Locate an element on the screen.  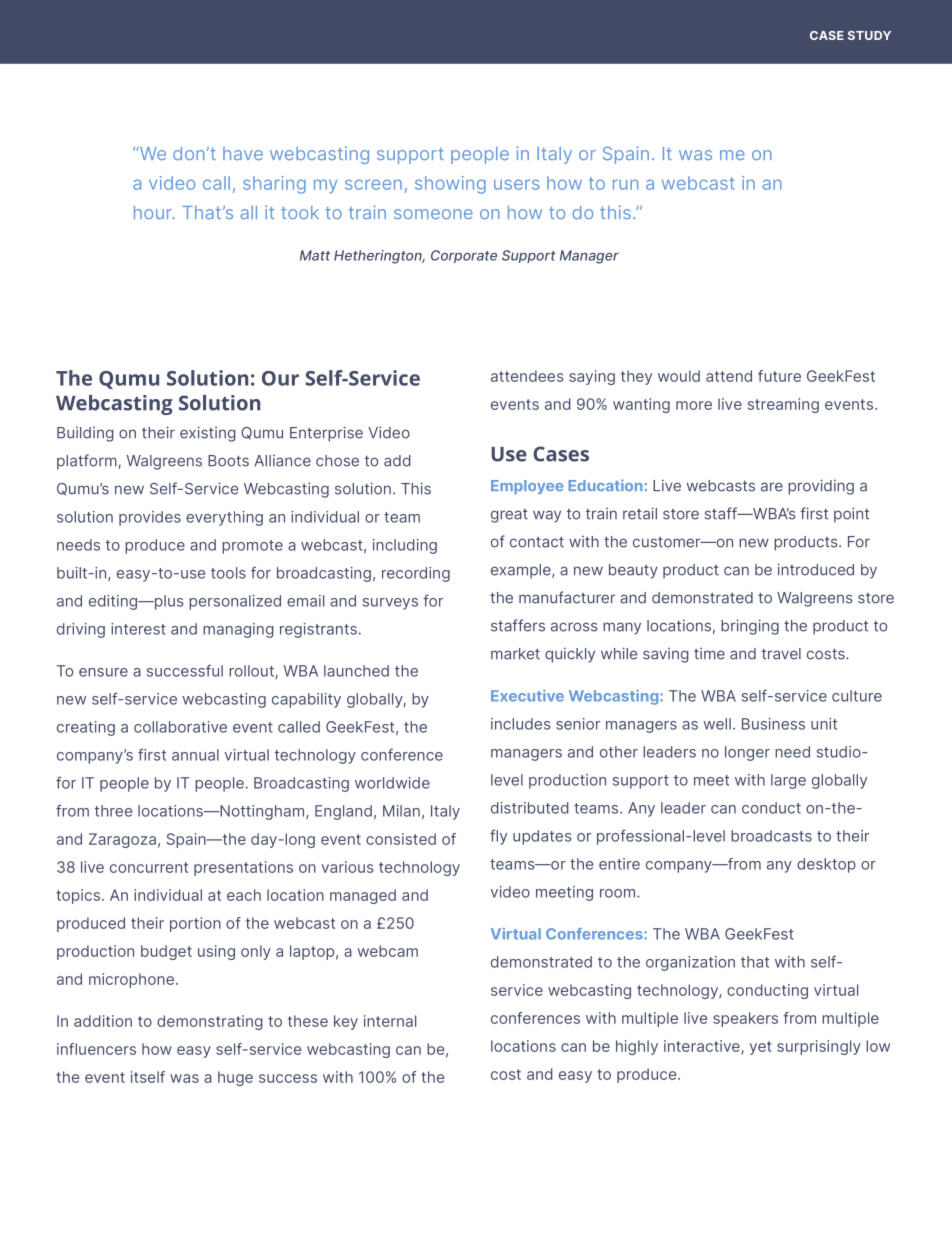
example is located at coordinates (522, 571).
